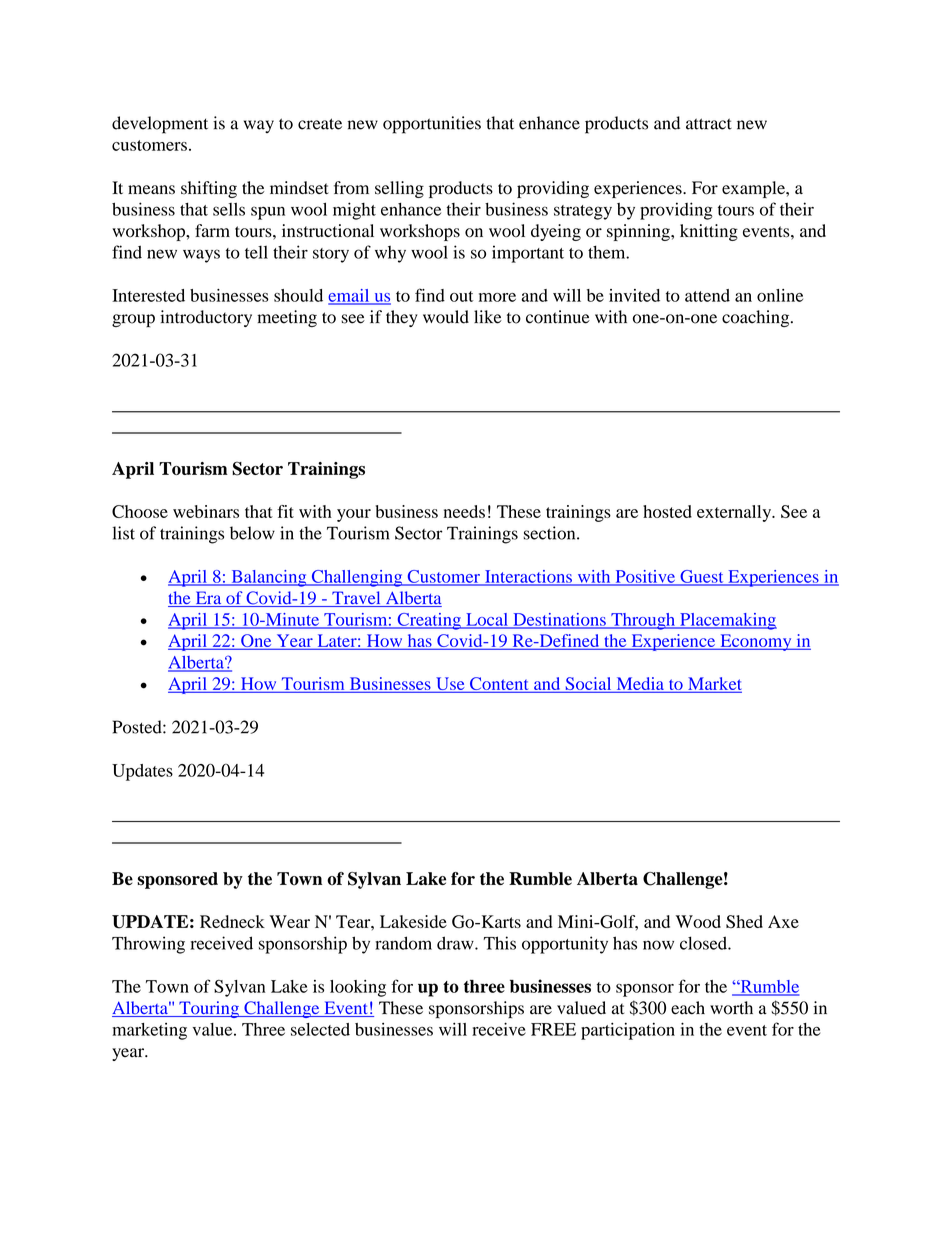 This screenshot has height=1233, width=952. Describe the element at coordinates (640, 684) in the screenshot. I see `Media` at that location.
